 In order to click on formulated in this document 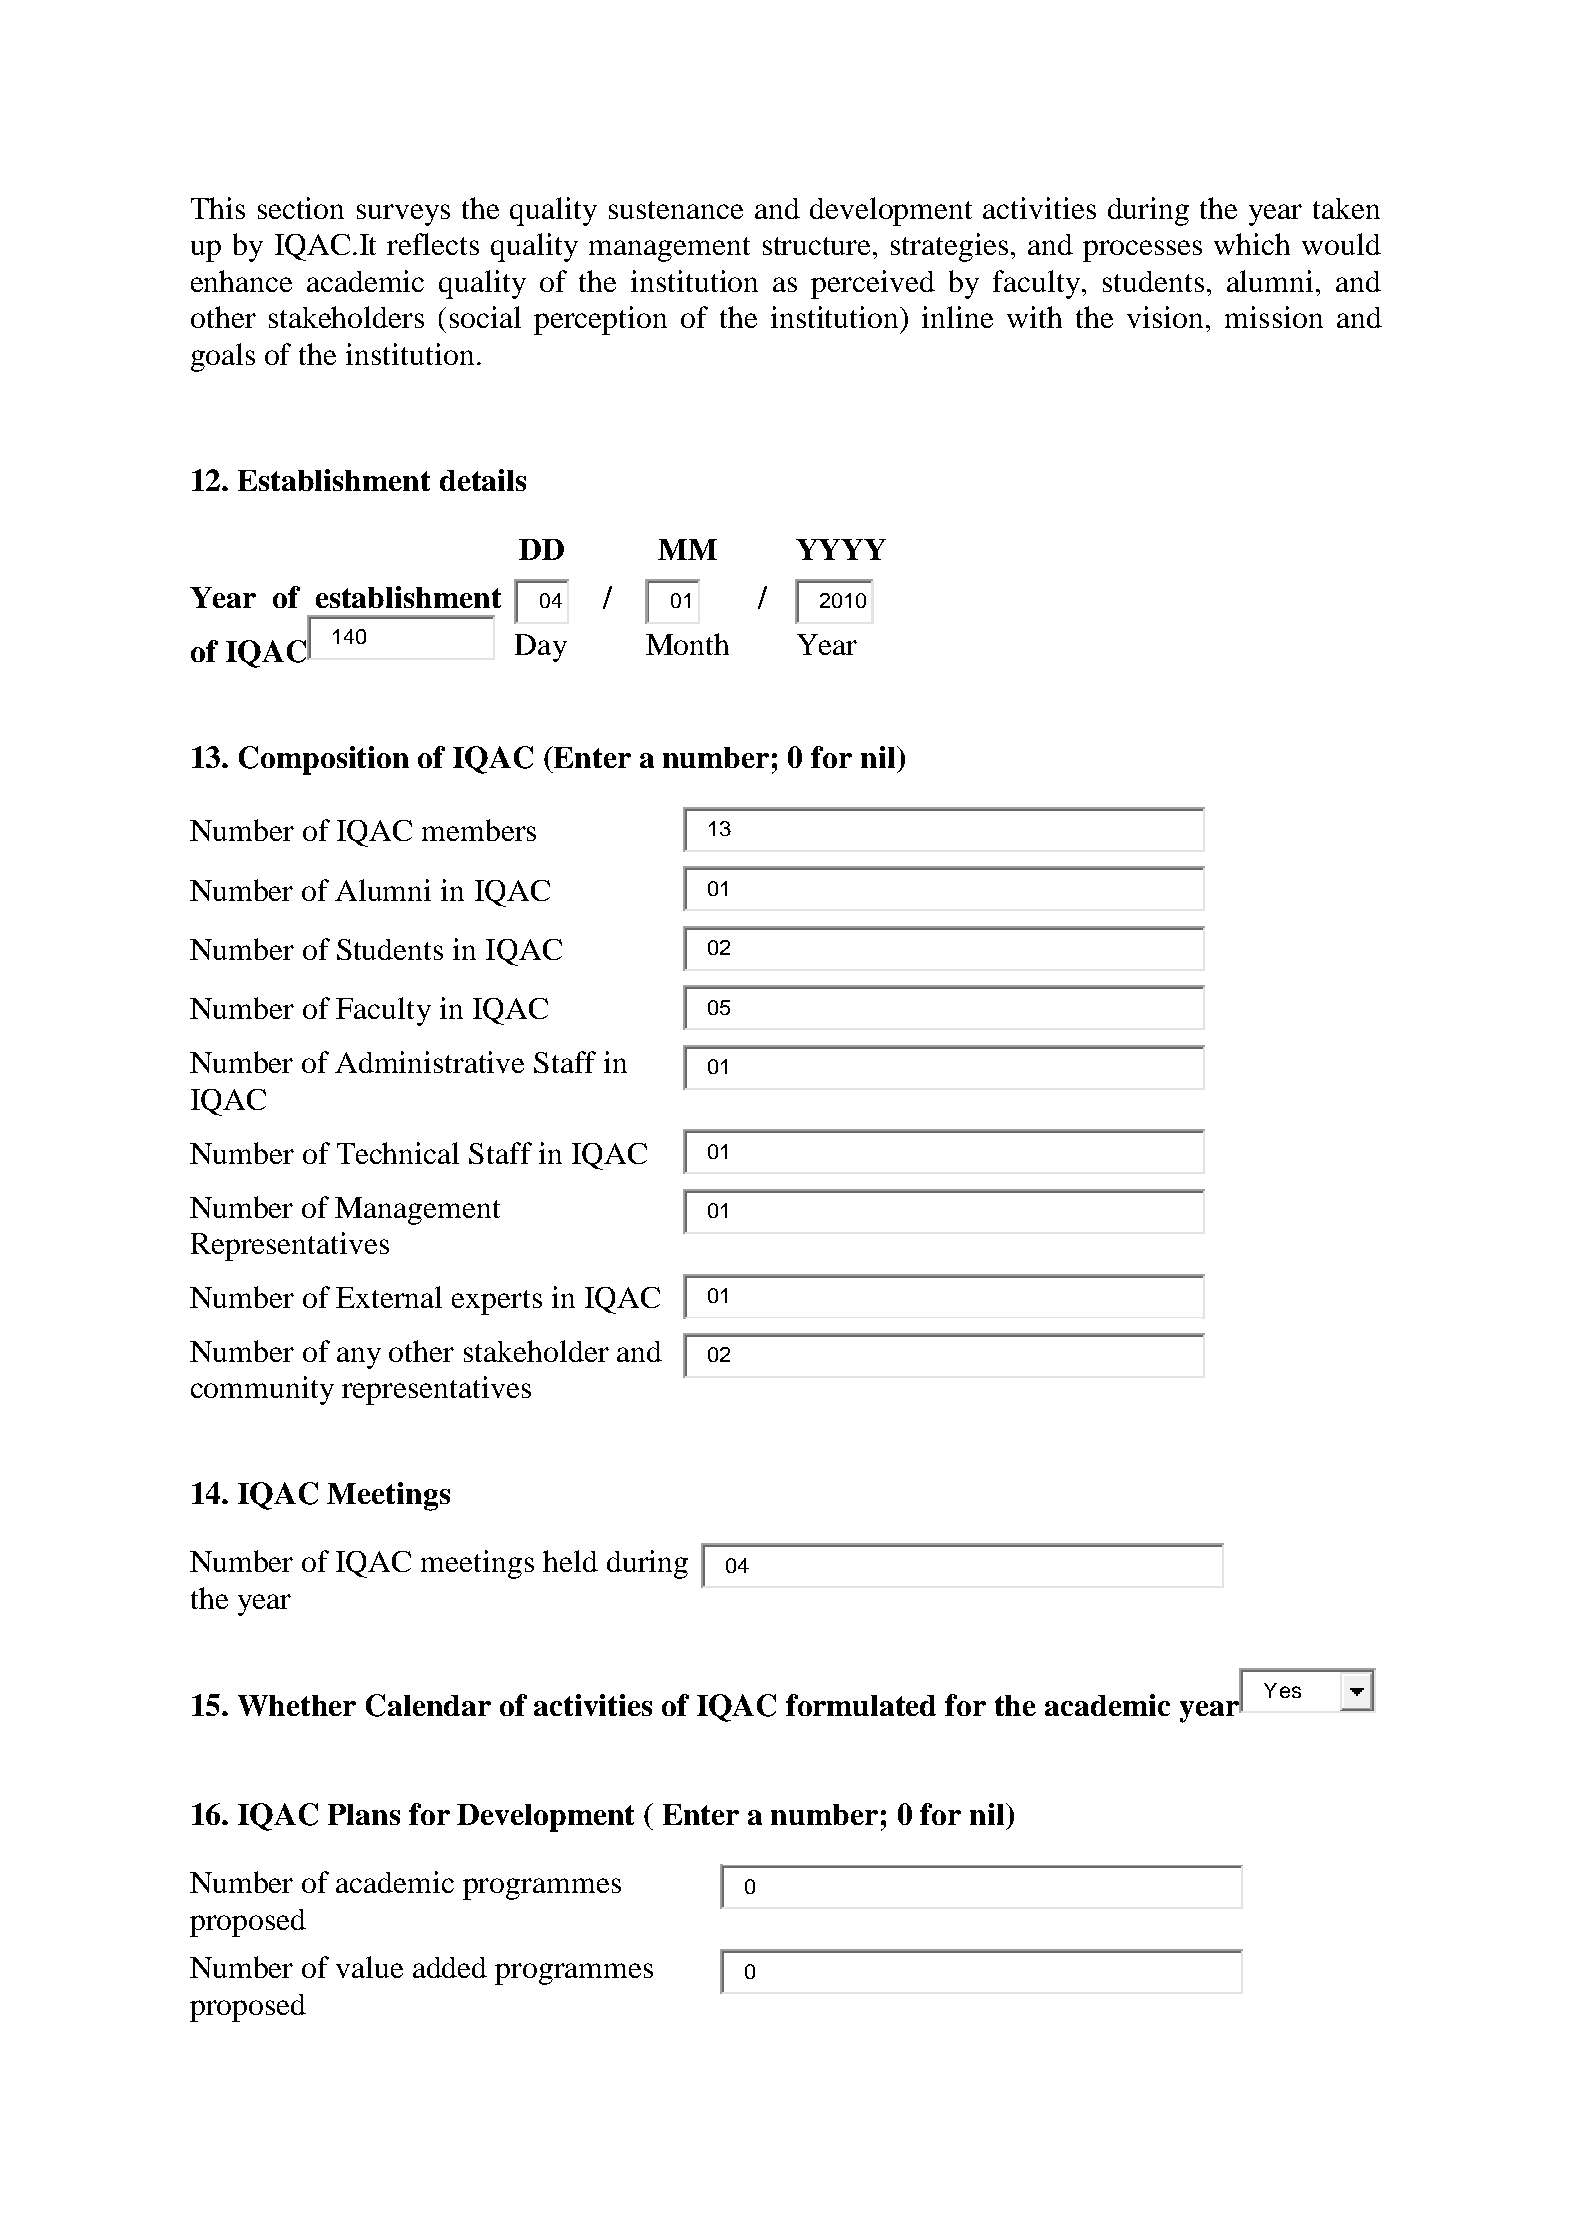, I will do `click(861, 1705)`.
